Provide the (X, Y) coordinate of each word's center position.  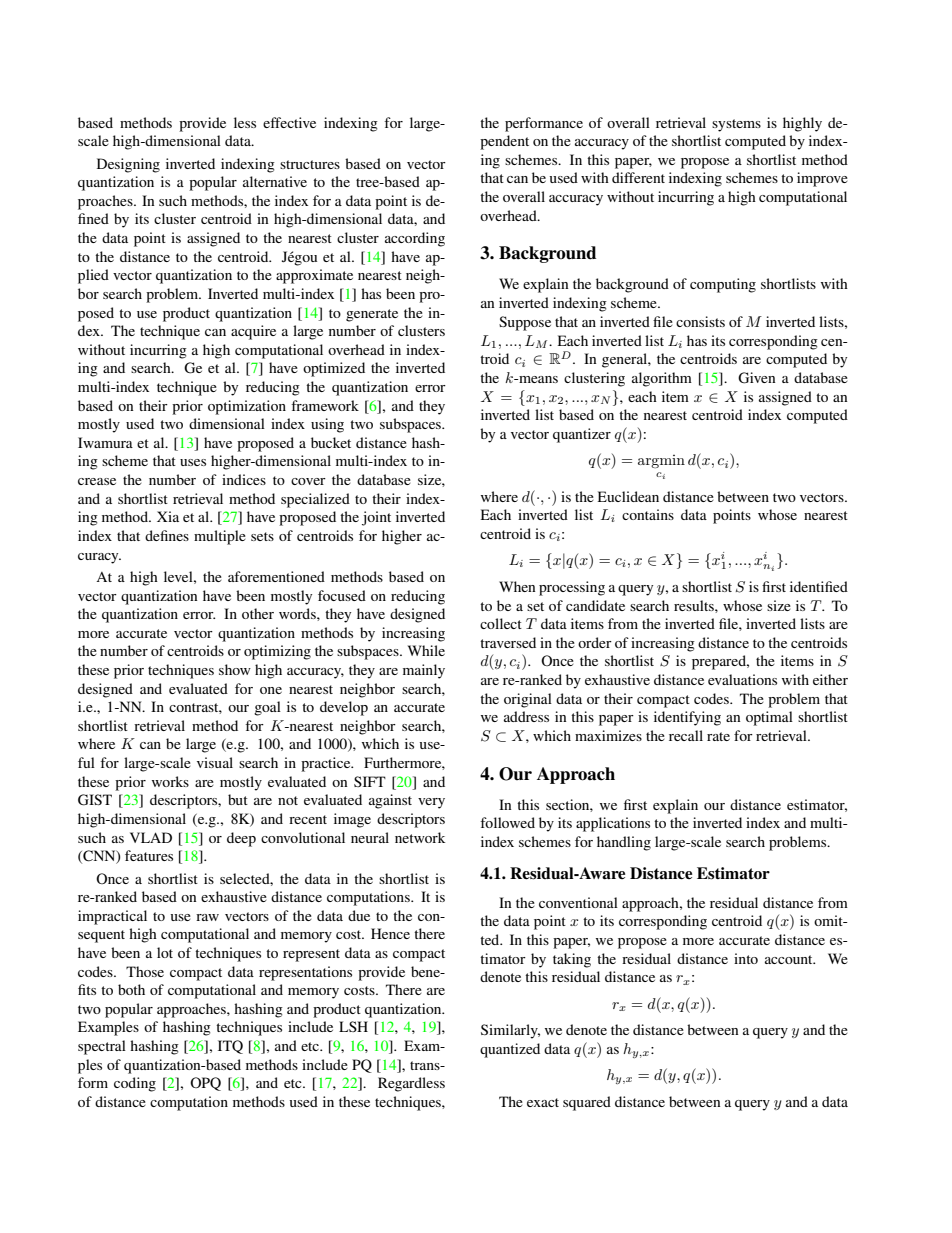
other (258, 613)
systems (736, 125)
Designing (128, 165)
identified (819, 586)
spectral (102, 1047)
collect (501, 623)
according (415, 239)
